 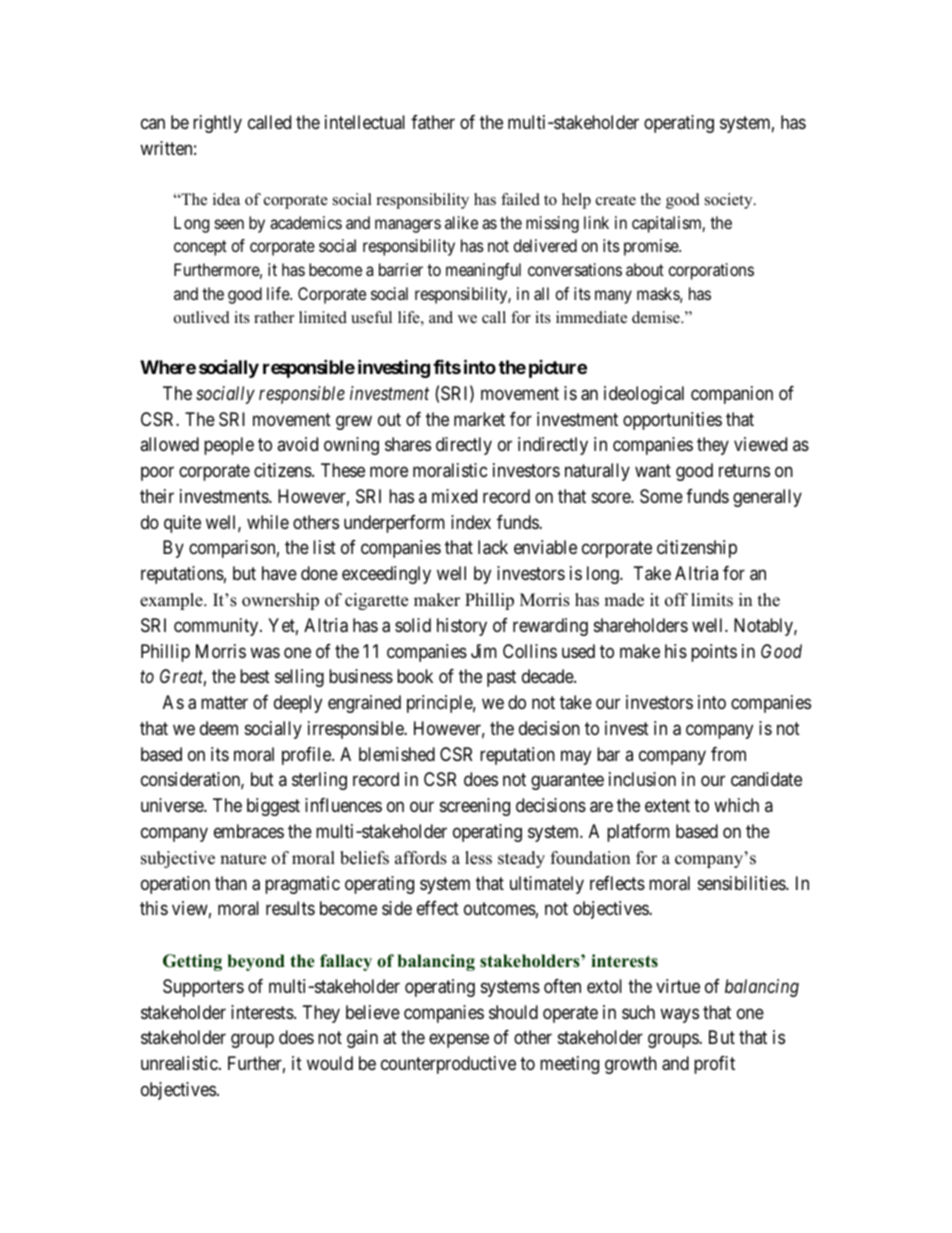 What do you see at coordinates (479, 419) in the page?
I see `market` at bounding box center [479, 419].
